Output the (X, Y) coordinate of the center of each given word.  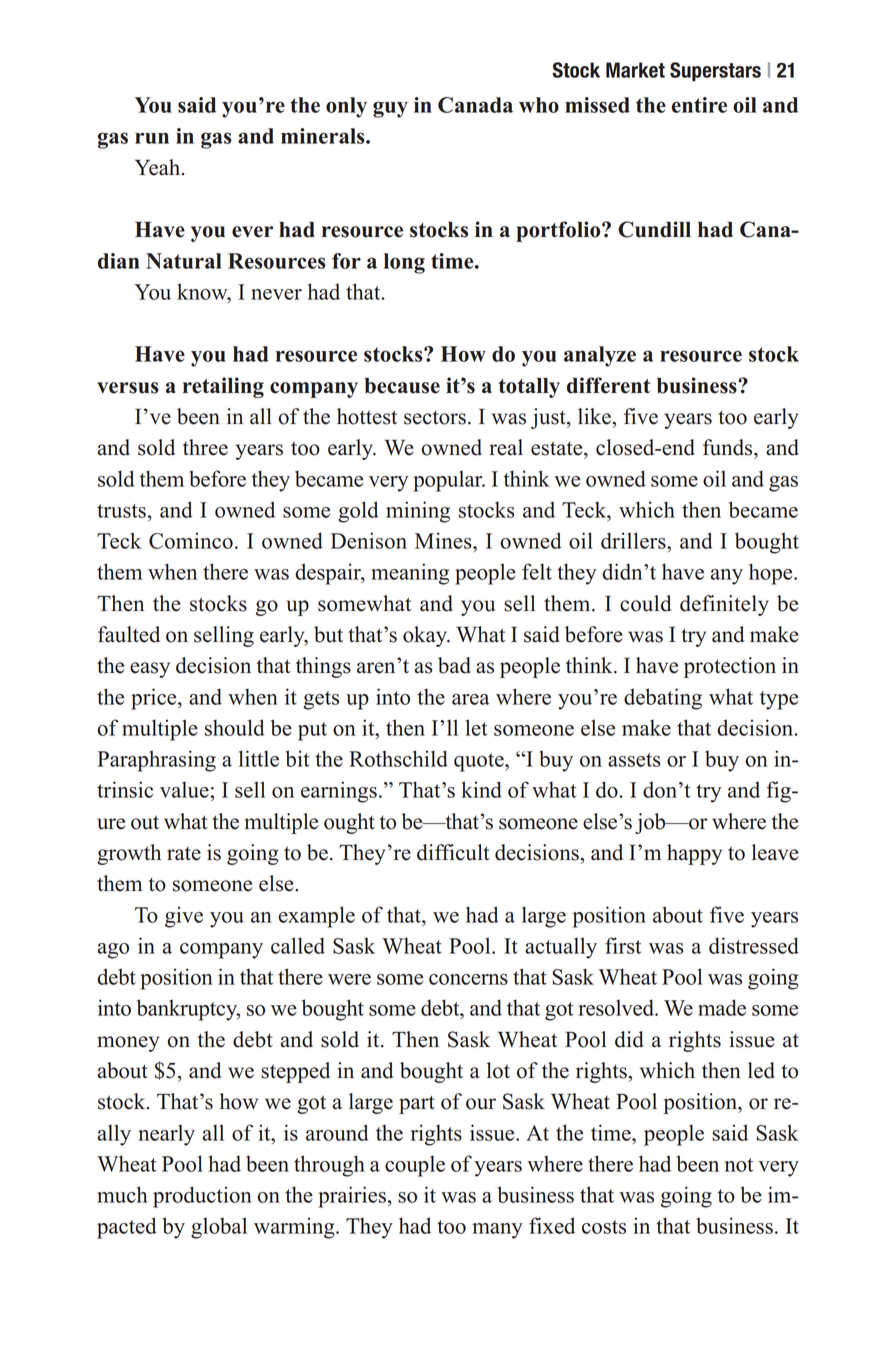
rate (184, 854)
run (152, 138)
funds (729, 447)
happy (694, 854)
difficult (453, 852)
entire (699, 105)
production (202, 1197)
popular (449, 481)
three (205, 447)
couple (415, 1166)
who (539, 105)
